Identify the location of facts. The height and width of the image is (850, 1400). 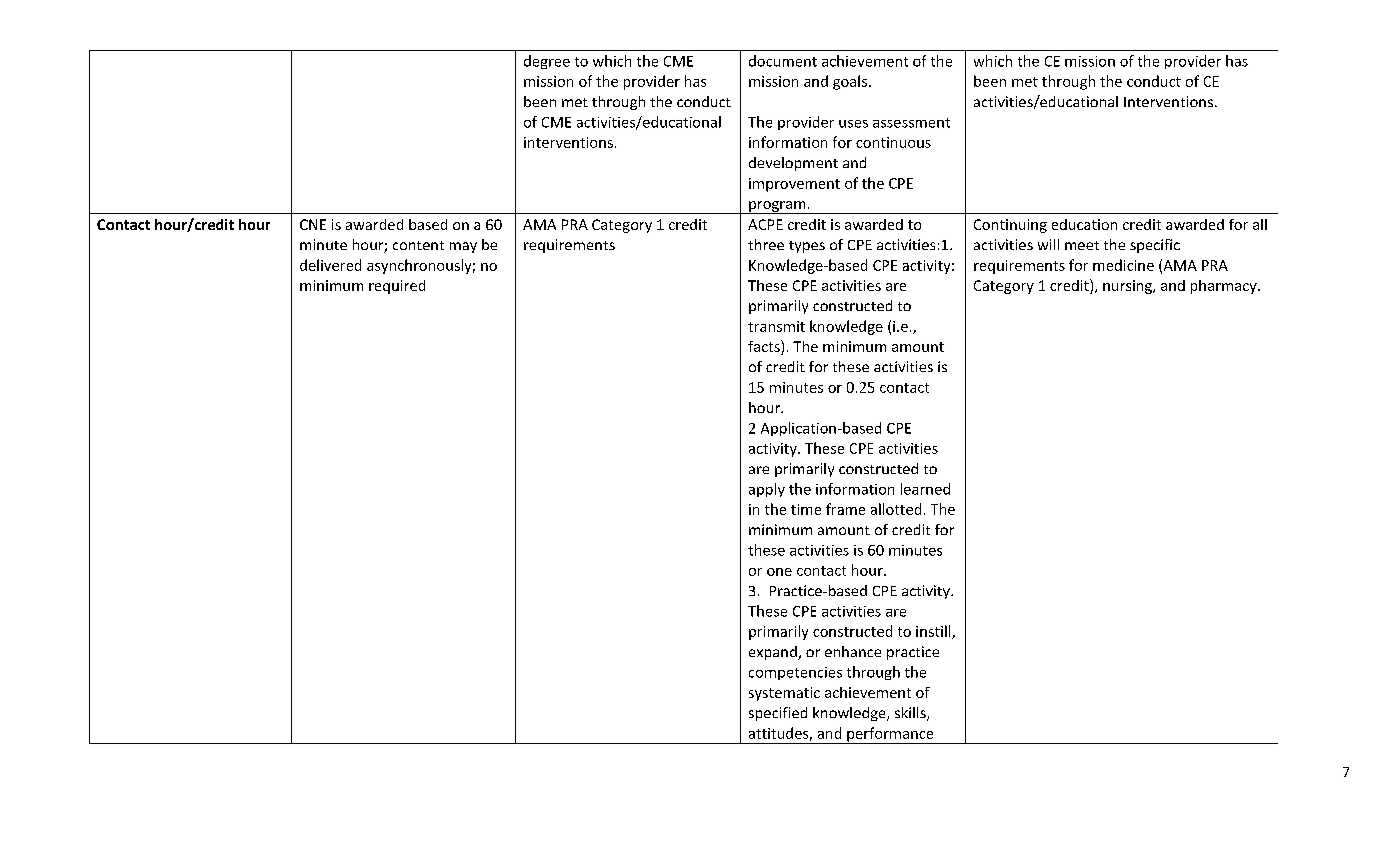
(765, 347).
